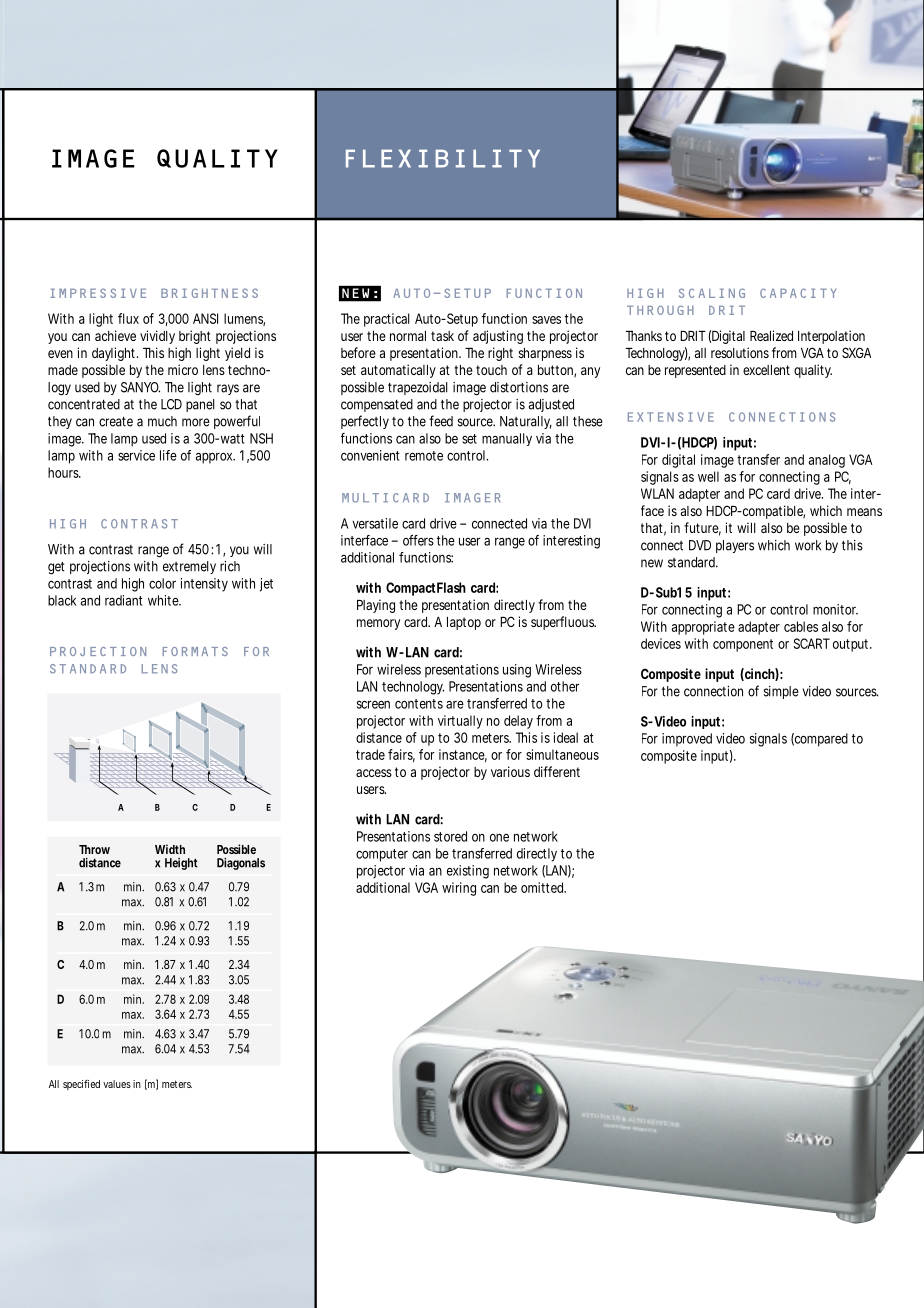 The image size is (924, 1308). Describe the element at coordinates (801, 626) in the screenshot. I see `cables` at that location.
